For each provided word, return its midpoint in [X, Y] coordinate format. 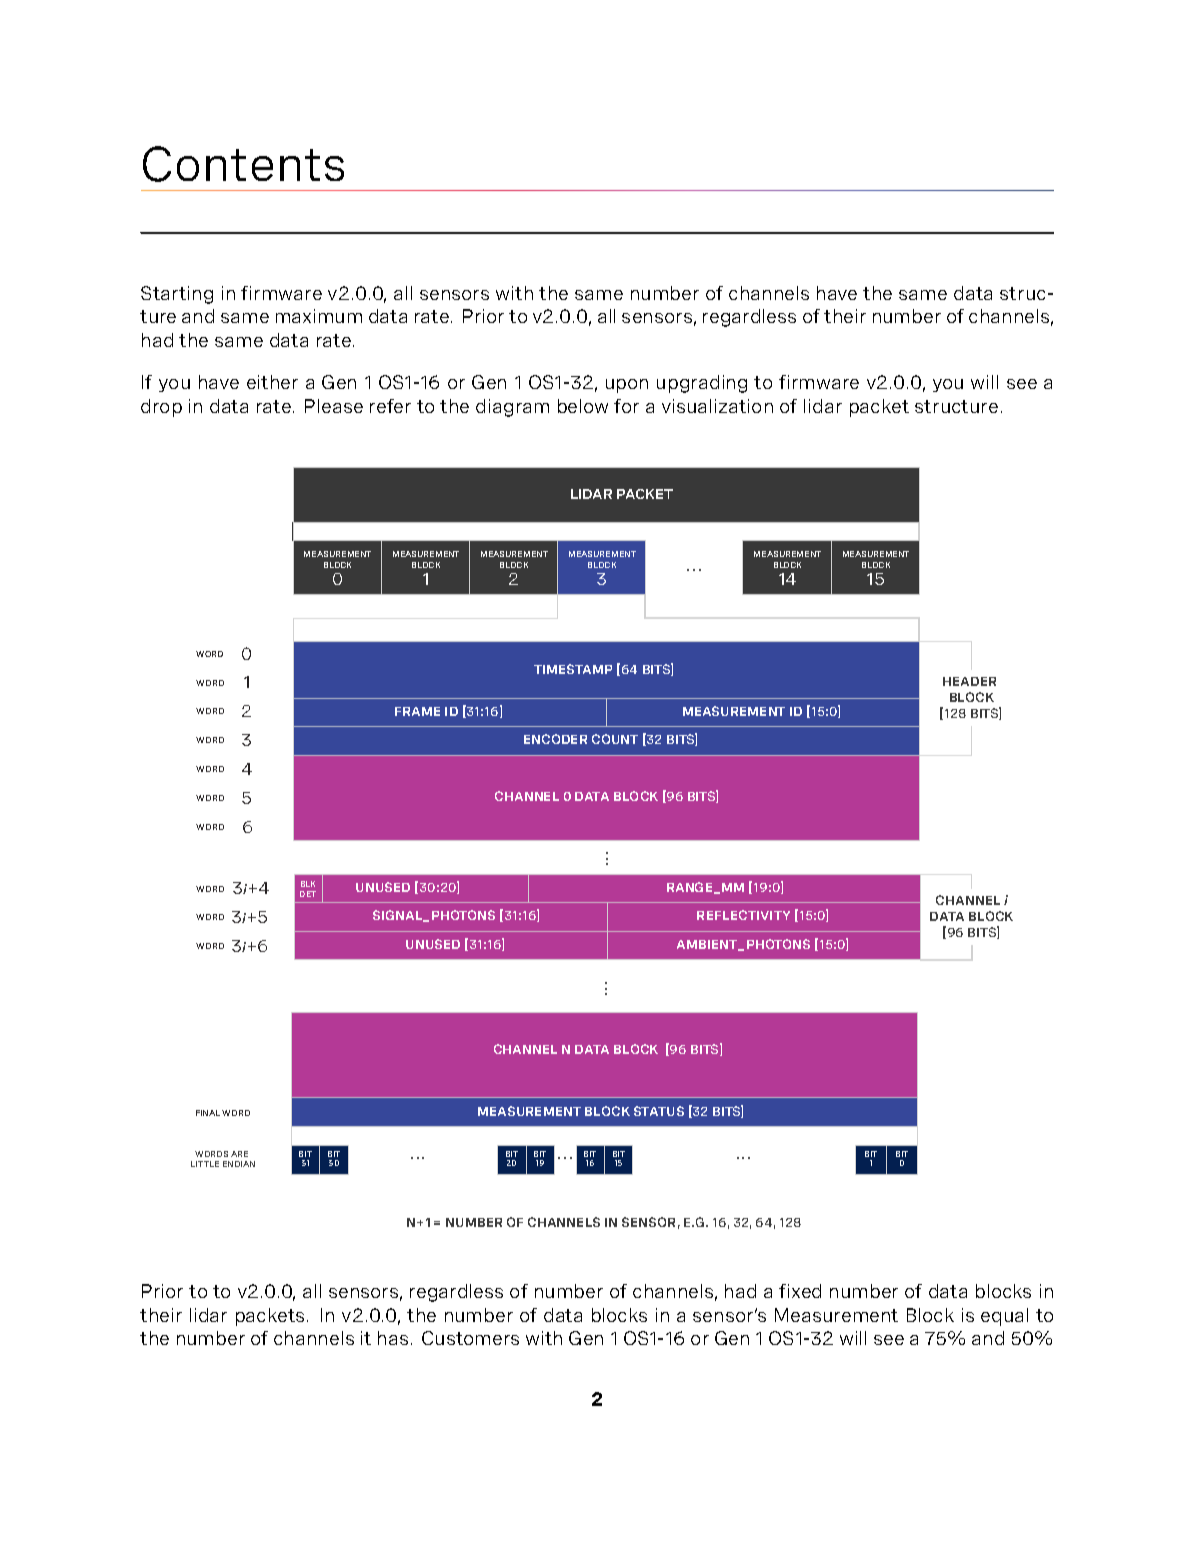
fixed [800, 1291]
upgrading [702, 384]
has [393, 1338]
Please [334, 406]
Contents [243, 164]
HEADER [969, 681]
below [583, 406]
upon [627, 386]
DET [308, 894]
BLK [308, 884]
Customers [470, 1338]
